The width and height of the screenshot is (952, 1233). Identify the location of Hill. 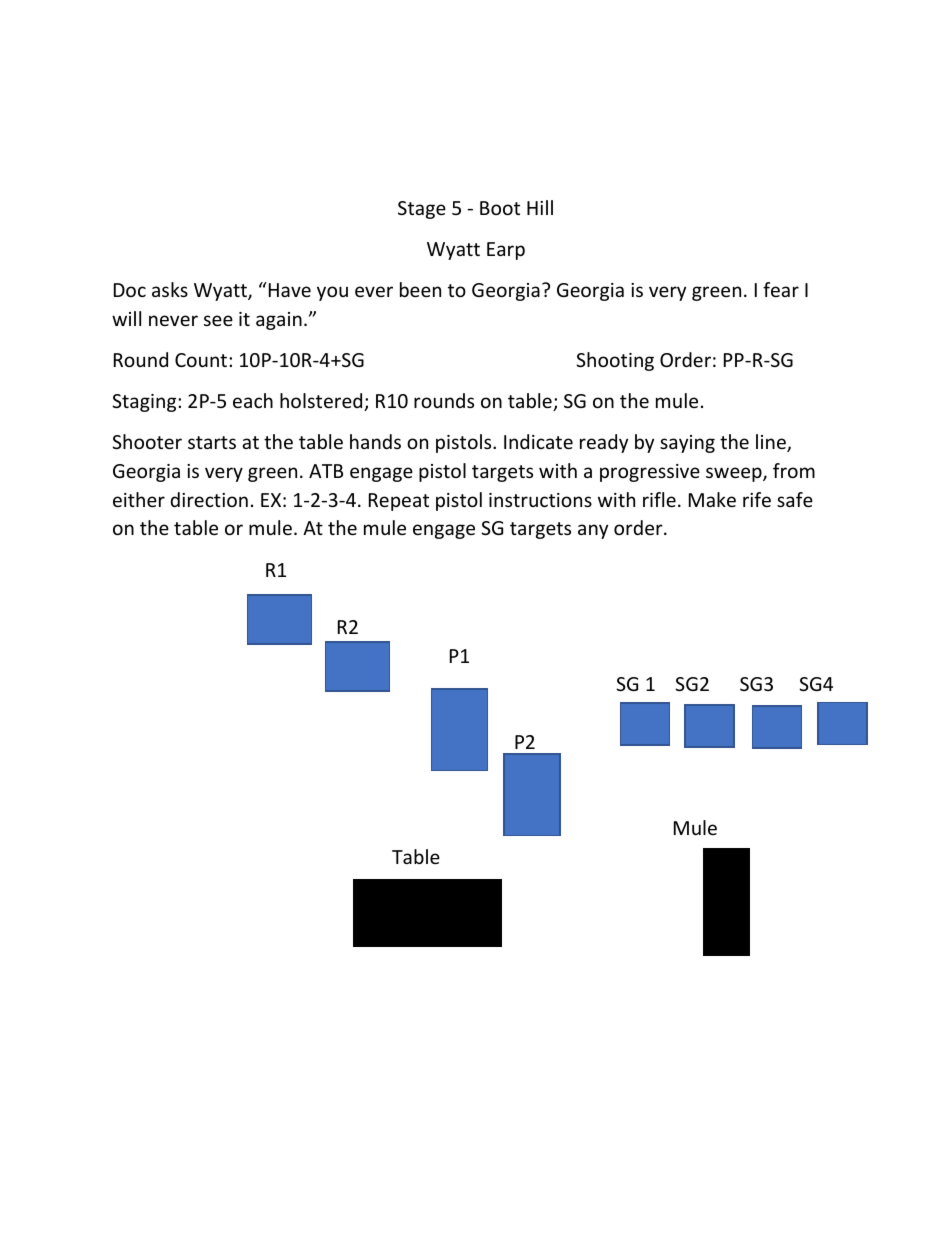
(540, 207).
